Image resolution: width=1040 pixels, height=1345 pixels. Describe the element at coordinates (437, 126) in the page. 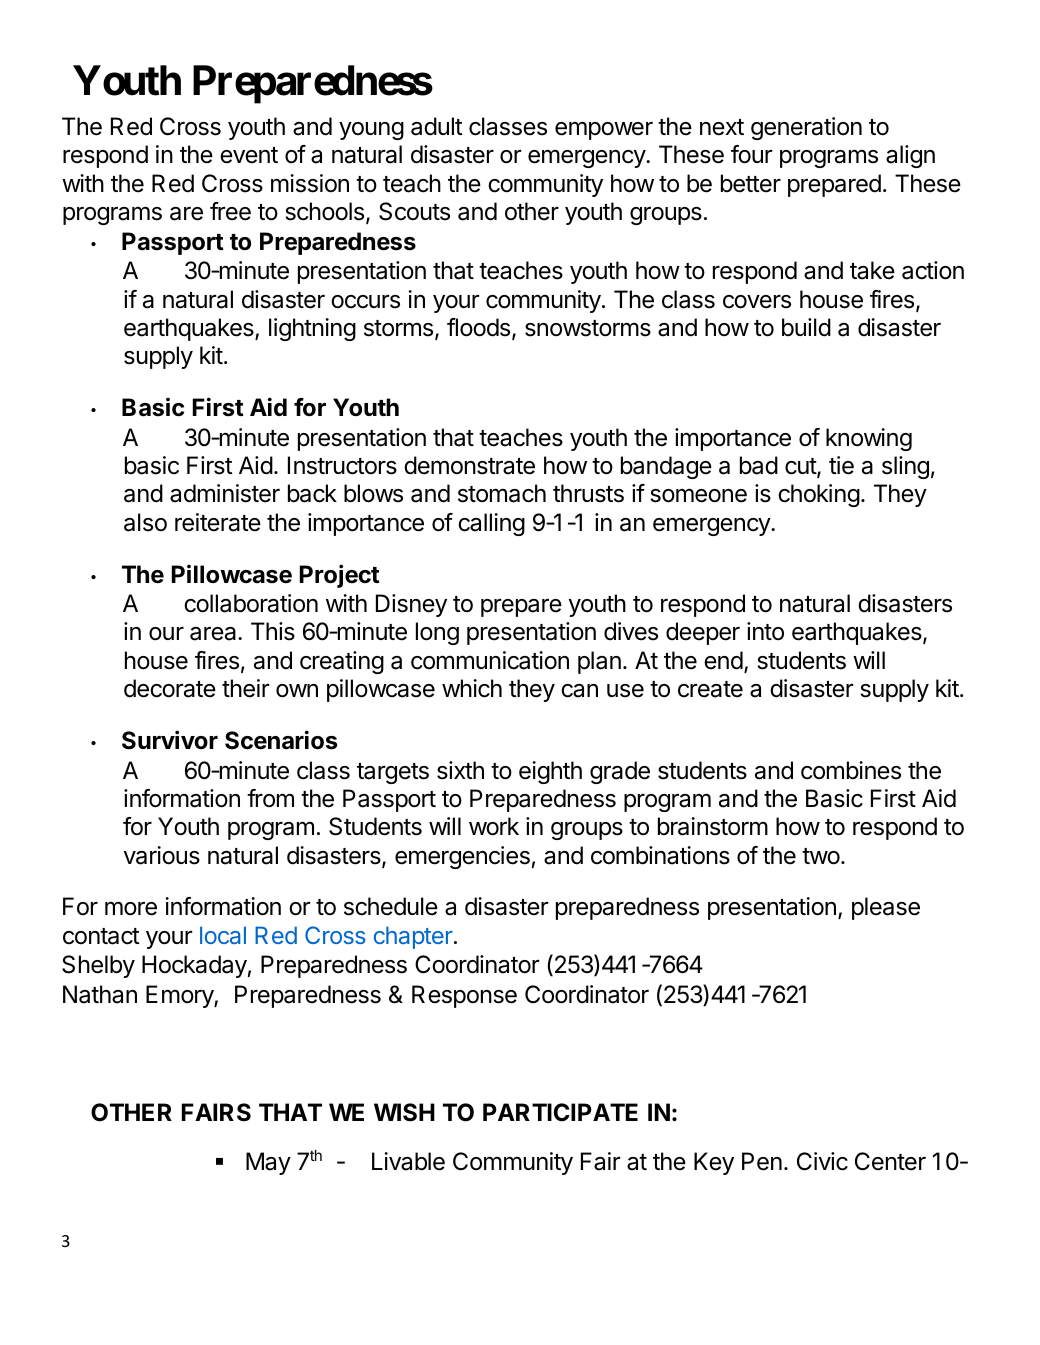

I see `adult` at that location.
